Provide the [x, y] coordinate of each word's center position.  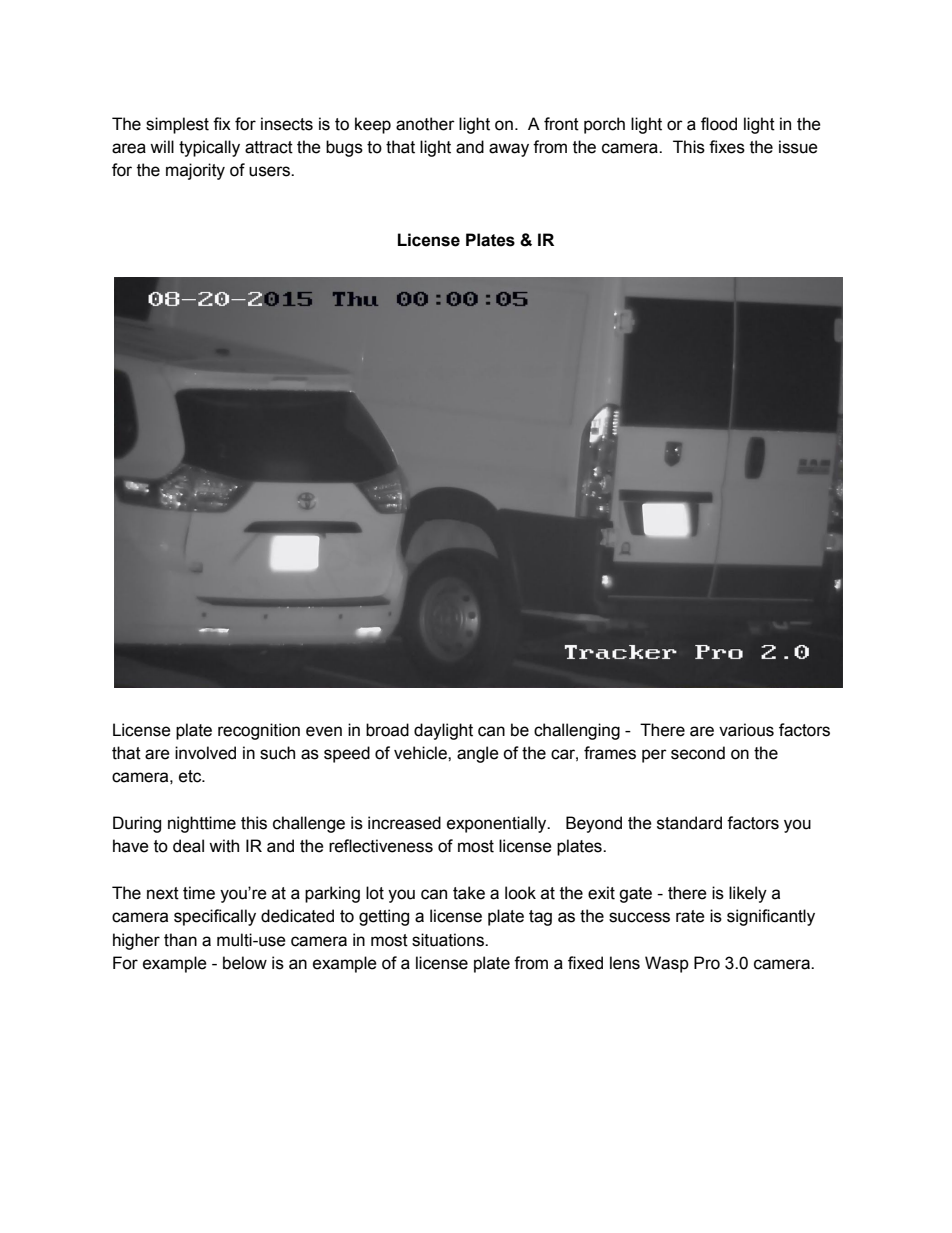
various [746, 730]
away [509, 150]
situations [449, 940]
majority [195, 171]
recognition [259, 731]
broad [387, 730]
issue [798, 147]
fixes [727, 147]
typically [209, 148]
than [180, 940]
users [270, 171]
